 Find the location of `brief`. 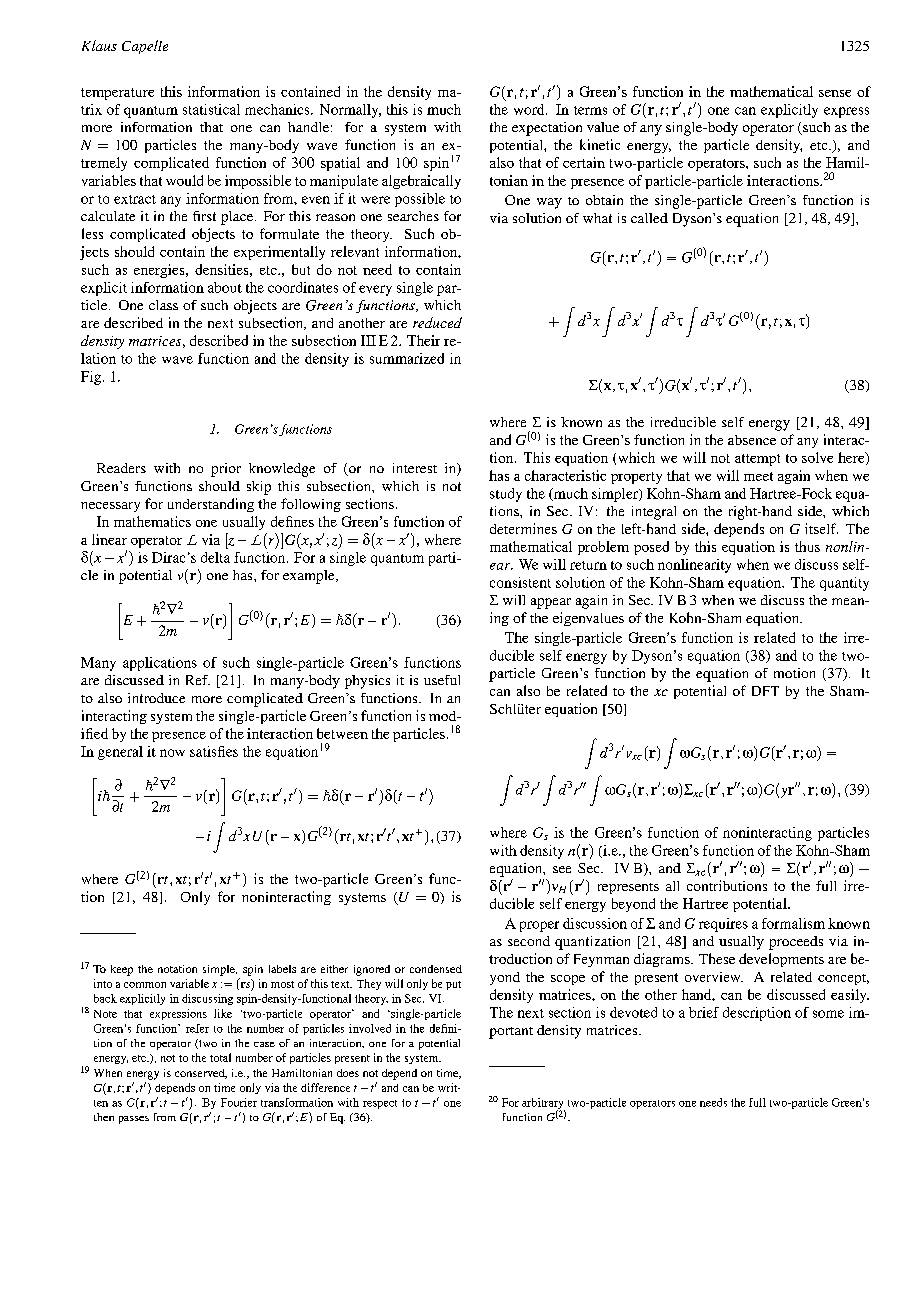

brief is located at coordinates (704, 1012).
